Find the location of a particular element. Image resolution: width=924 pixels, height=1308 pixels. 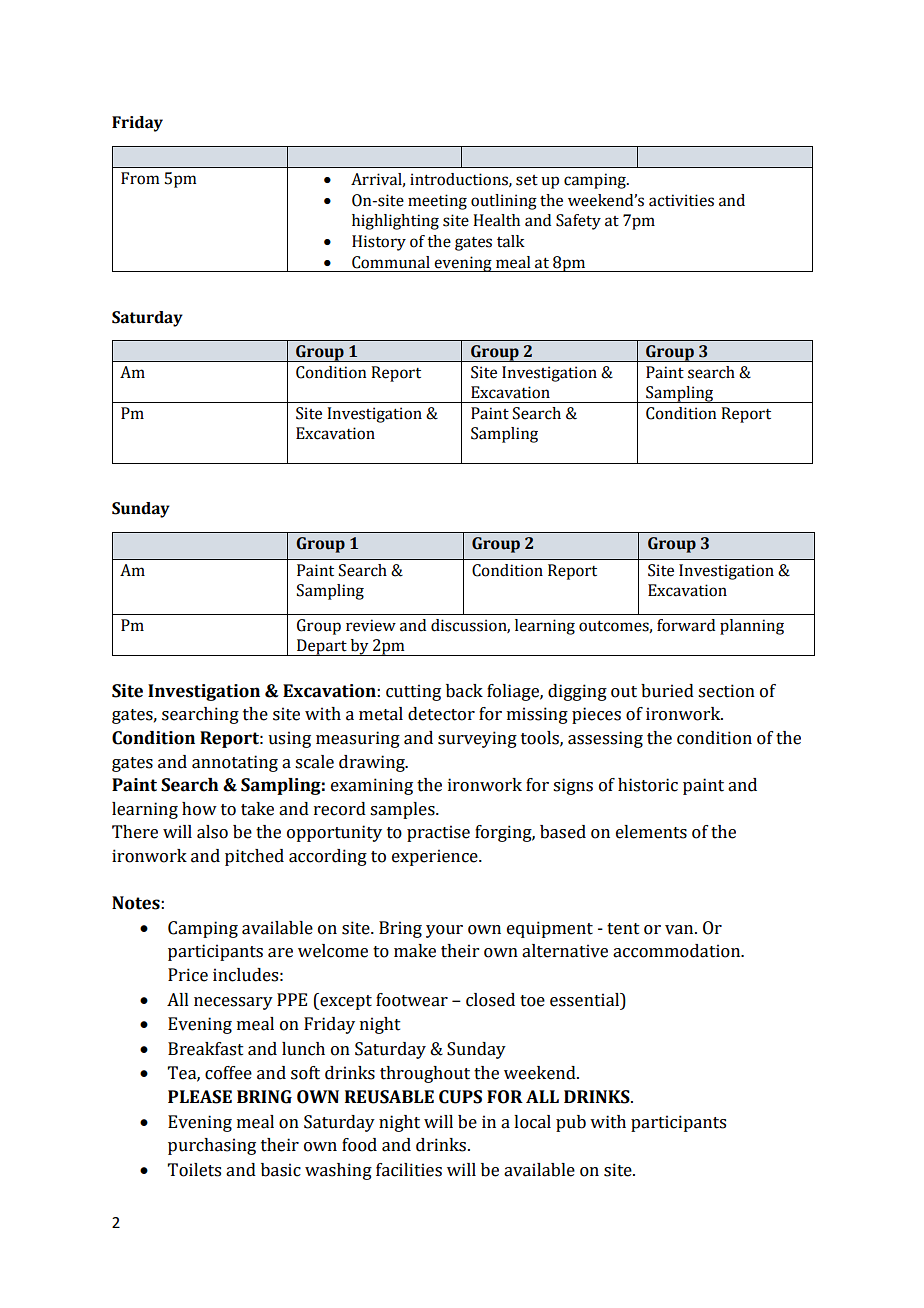

purchasing is located at coordinates (212, 1146).
